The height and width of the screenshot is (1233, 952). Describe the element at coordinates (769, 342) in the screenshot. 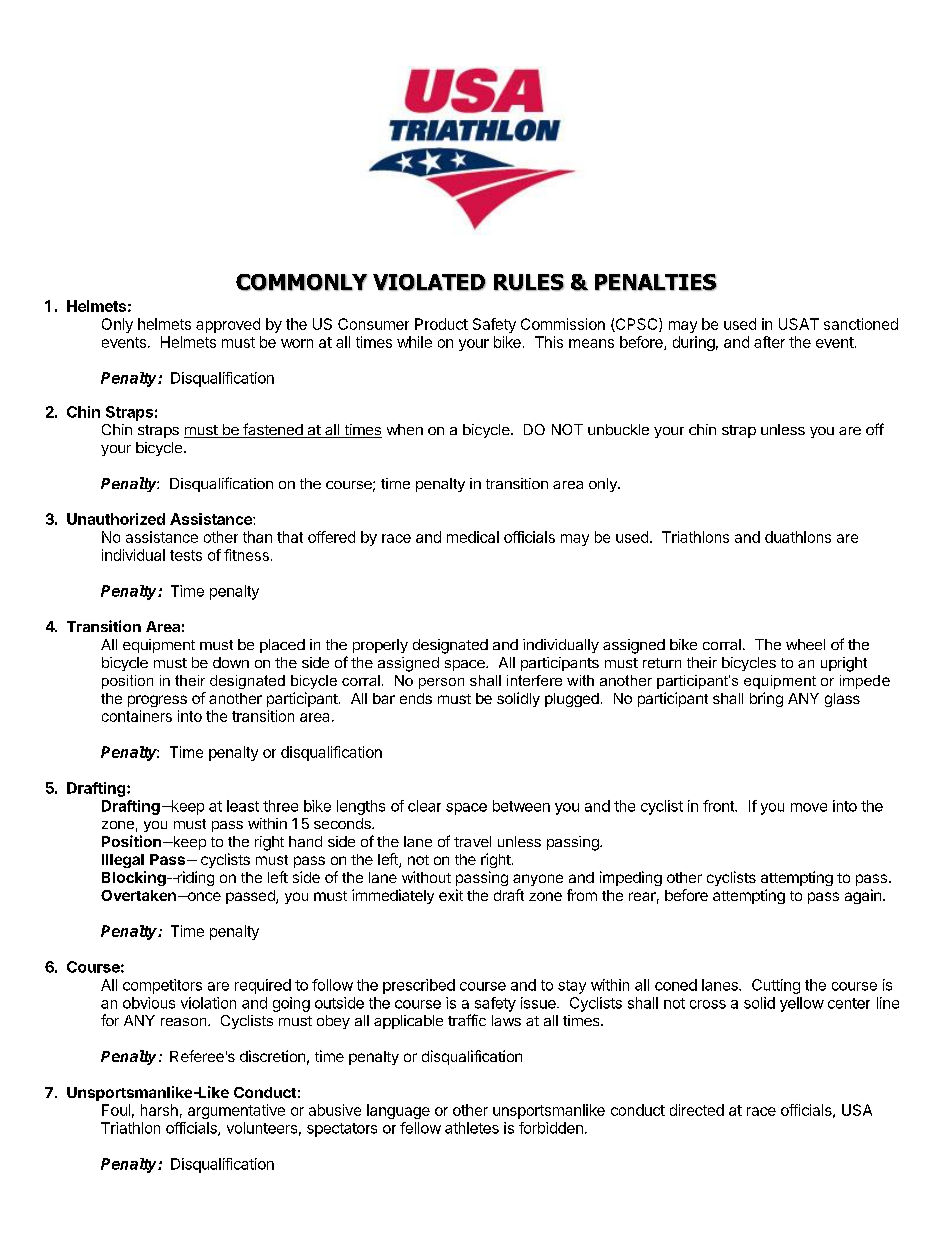

I see `after` at that location.
